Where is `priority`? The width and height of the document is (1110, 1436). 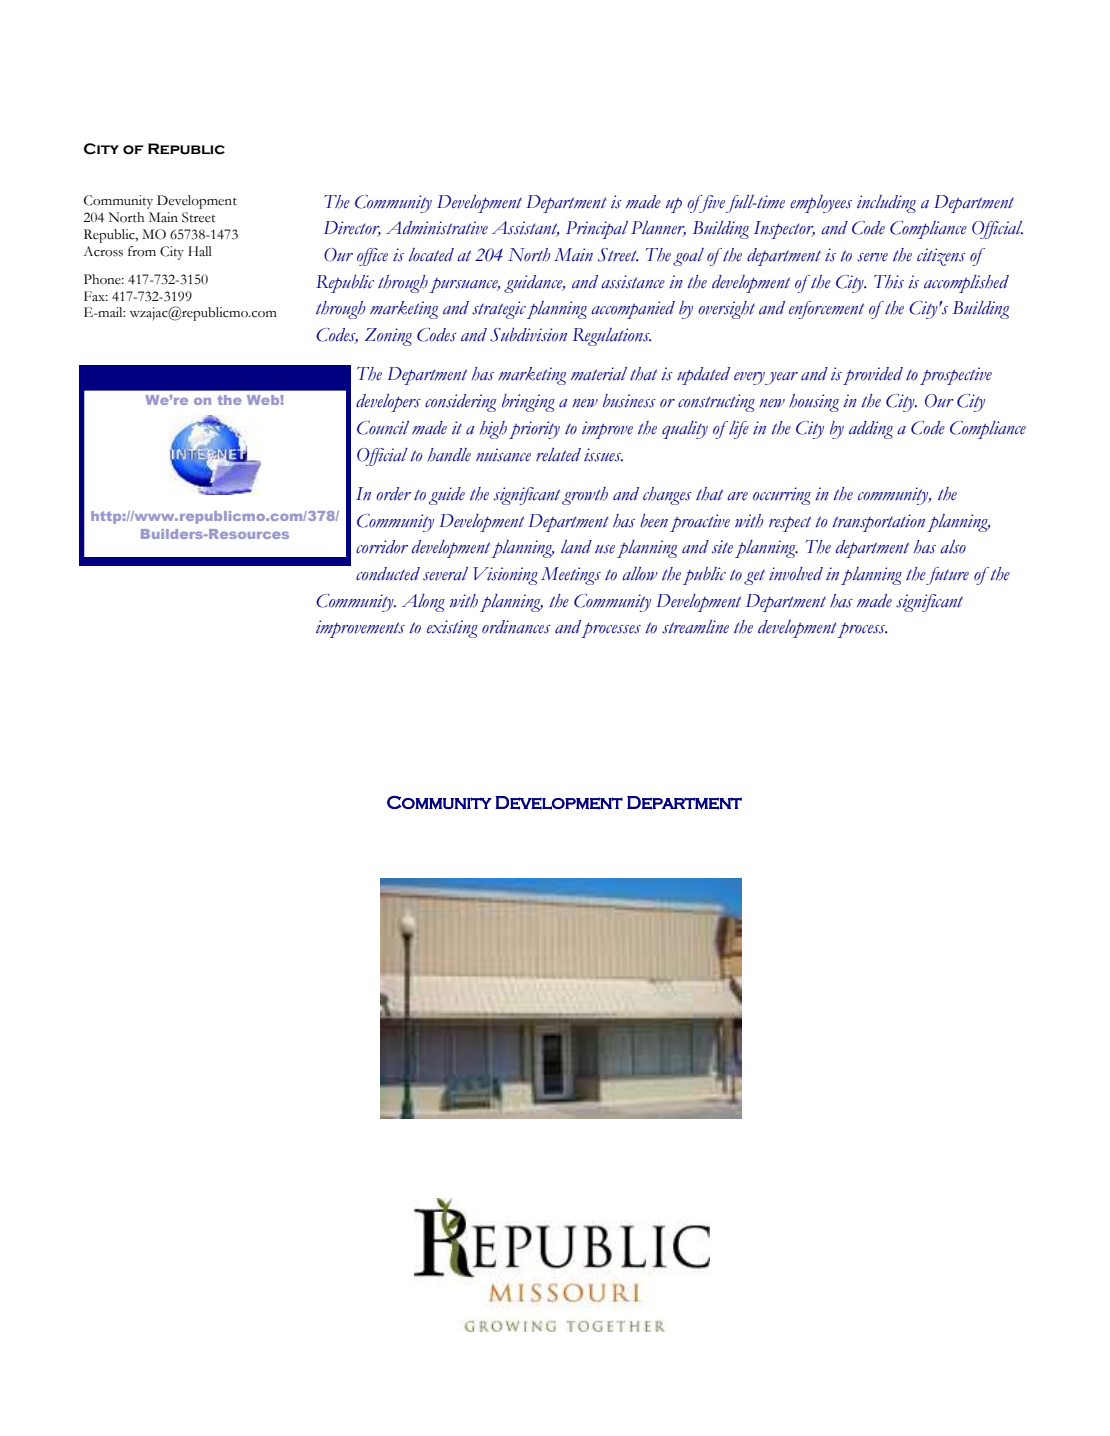 priority is located at coordinates (534, 430).
